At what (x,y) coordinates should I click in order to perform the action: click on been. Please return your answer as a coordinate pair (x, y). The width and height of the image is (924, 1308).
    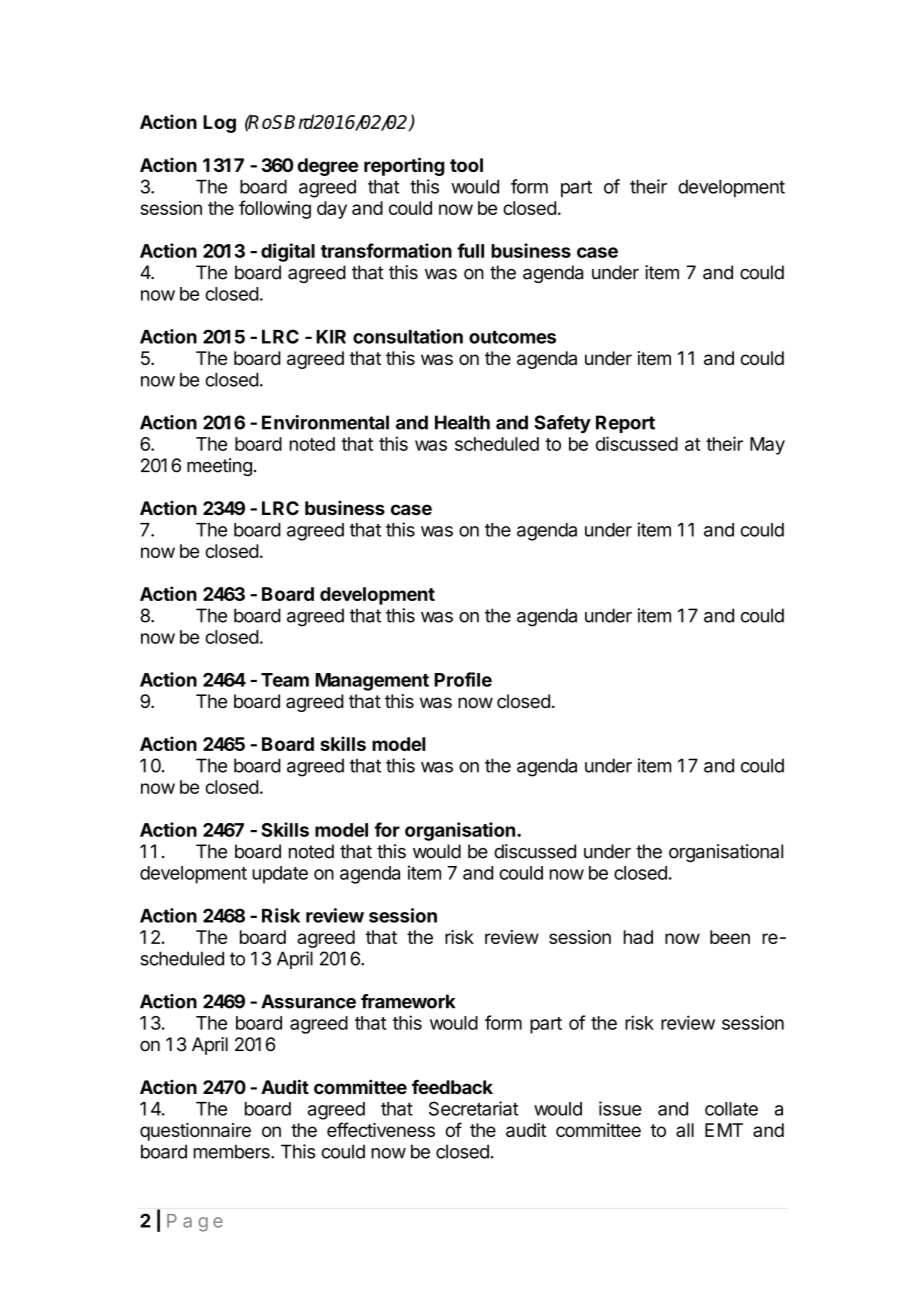
    Looking at the image, I should click on (730, 937).
